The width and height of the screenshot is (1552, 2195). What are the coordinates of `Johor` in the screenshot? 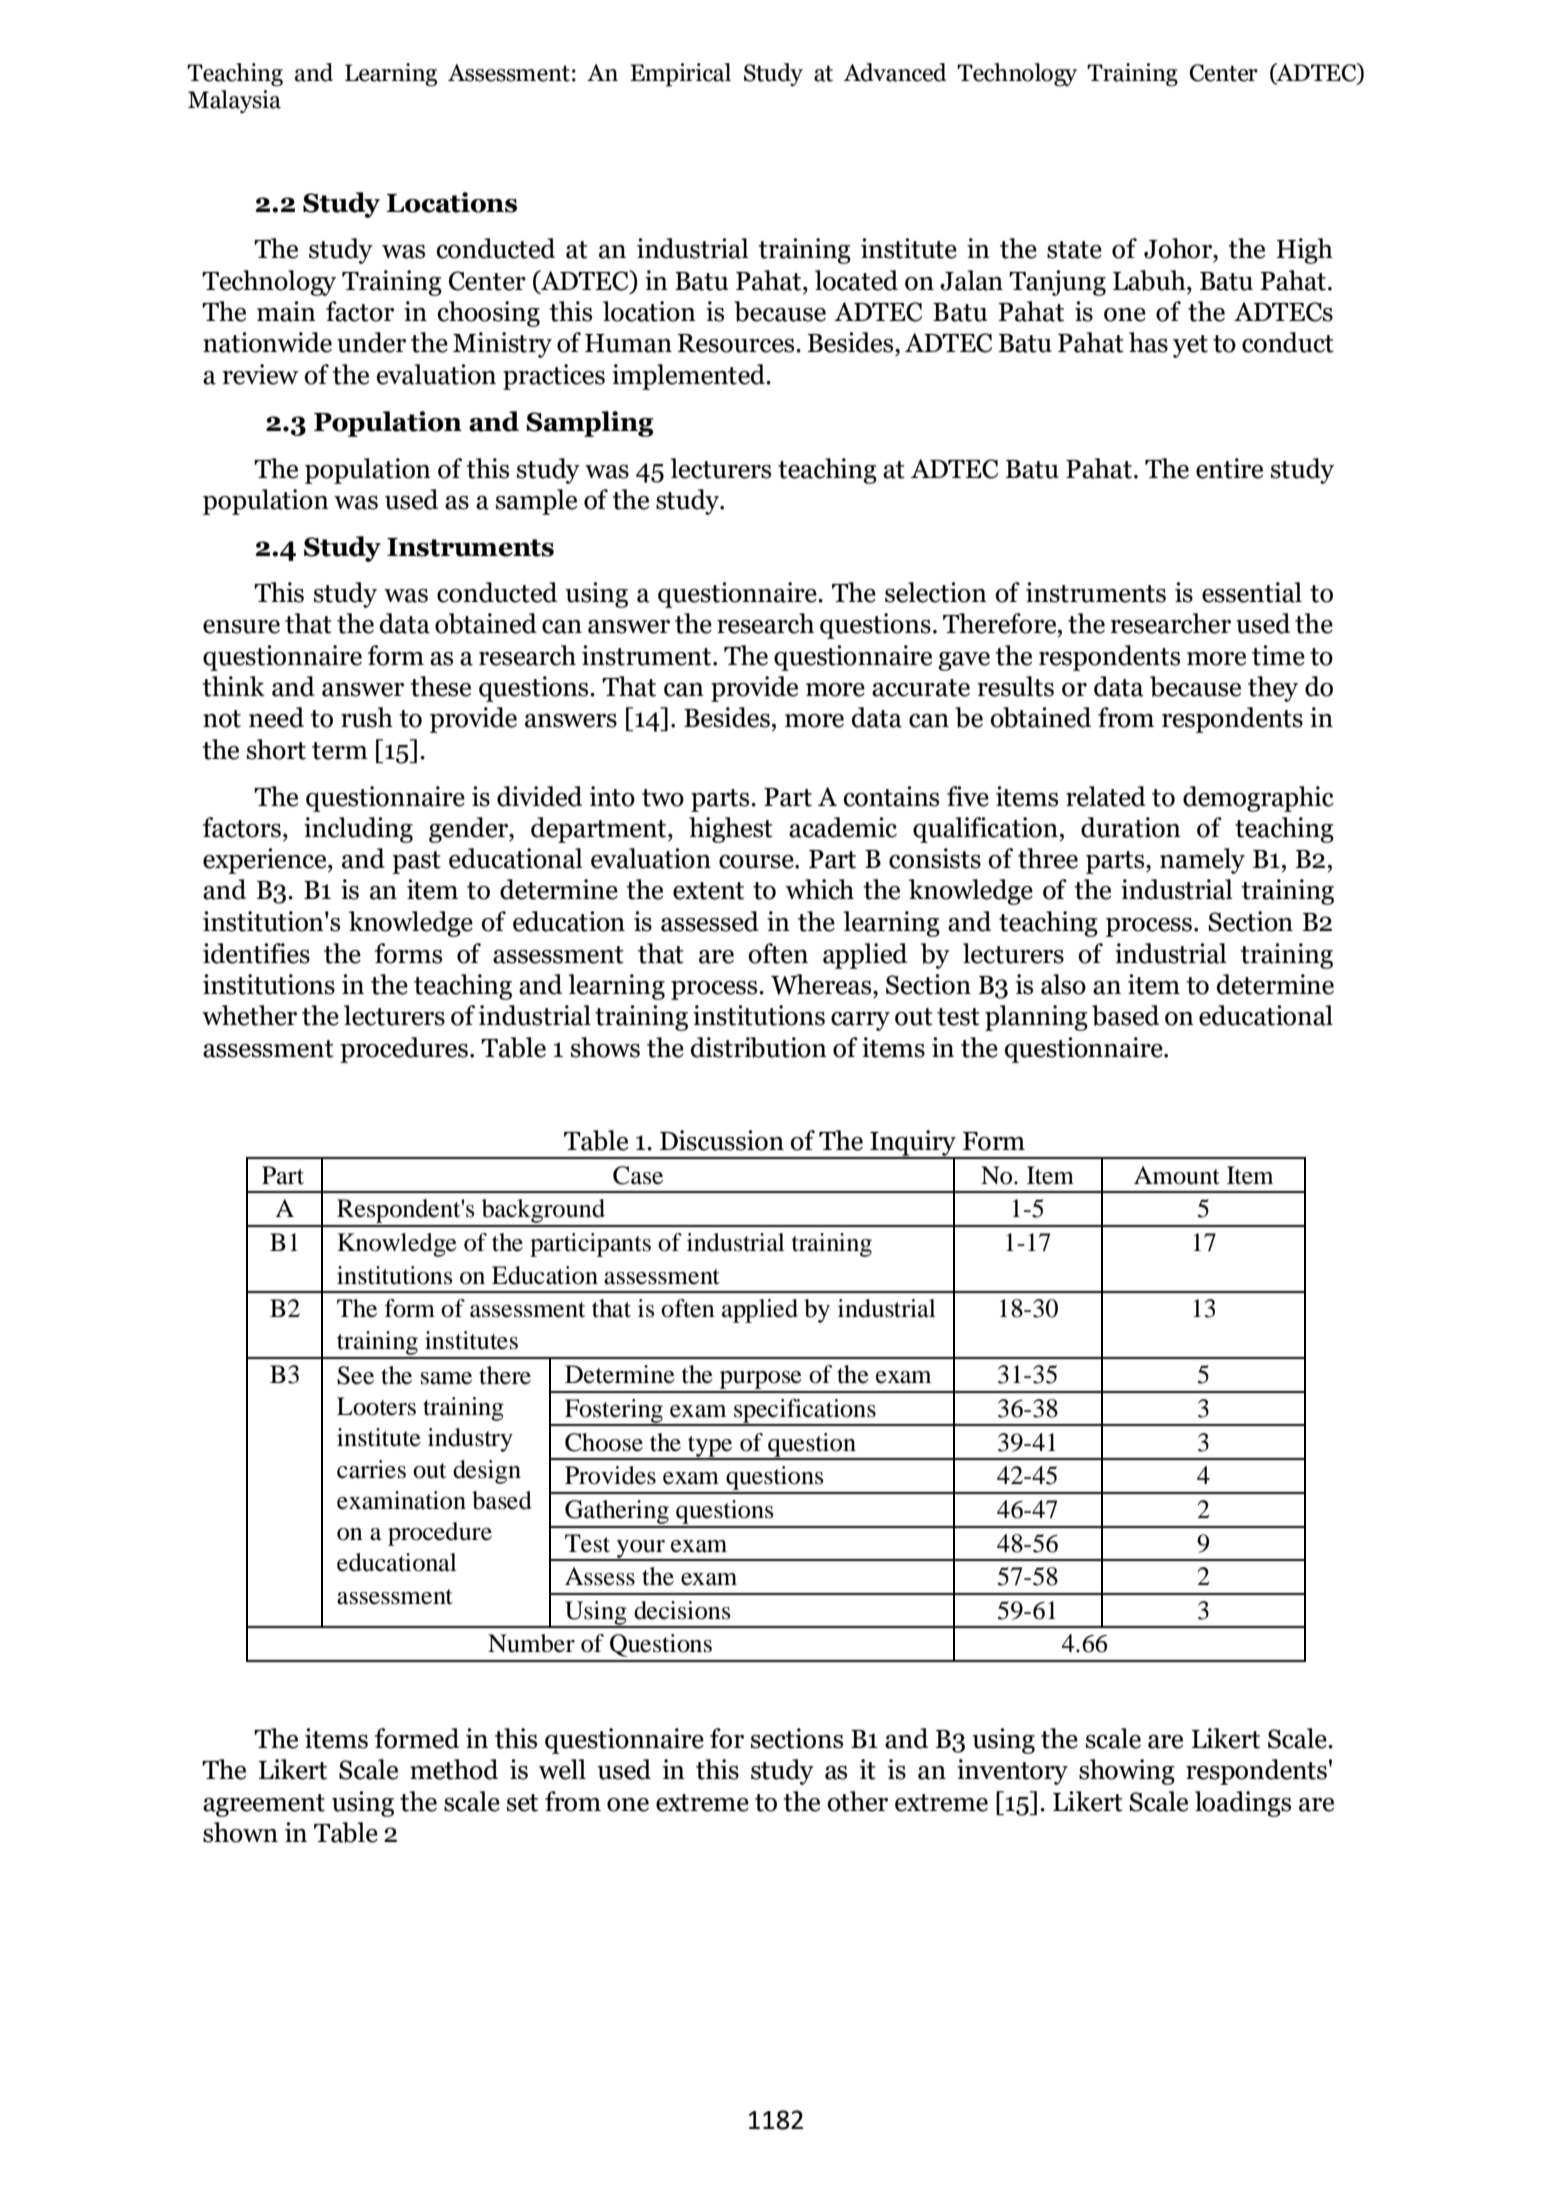 It's located at (1179, 248).
